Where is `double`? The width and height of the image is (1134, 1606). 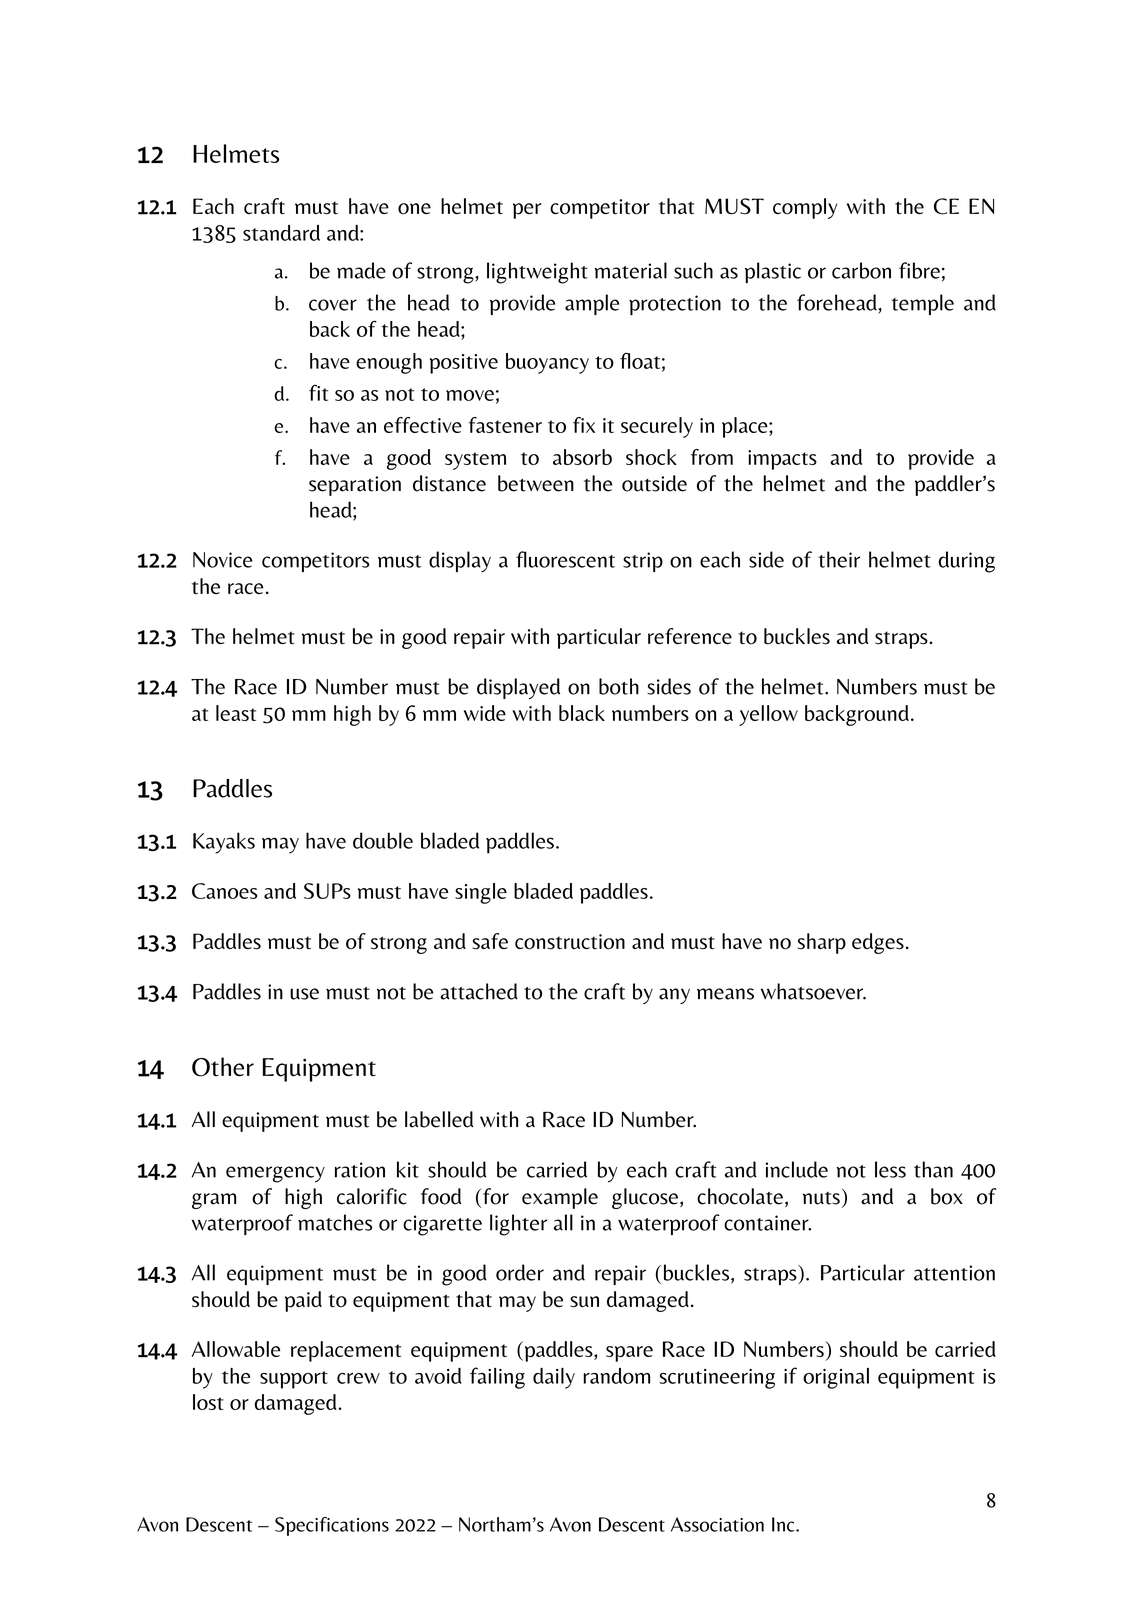
double is located at coordinates (383, 840).
